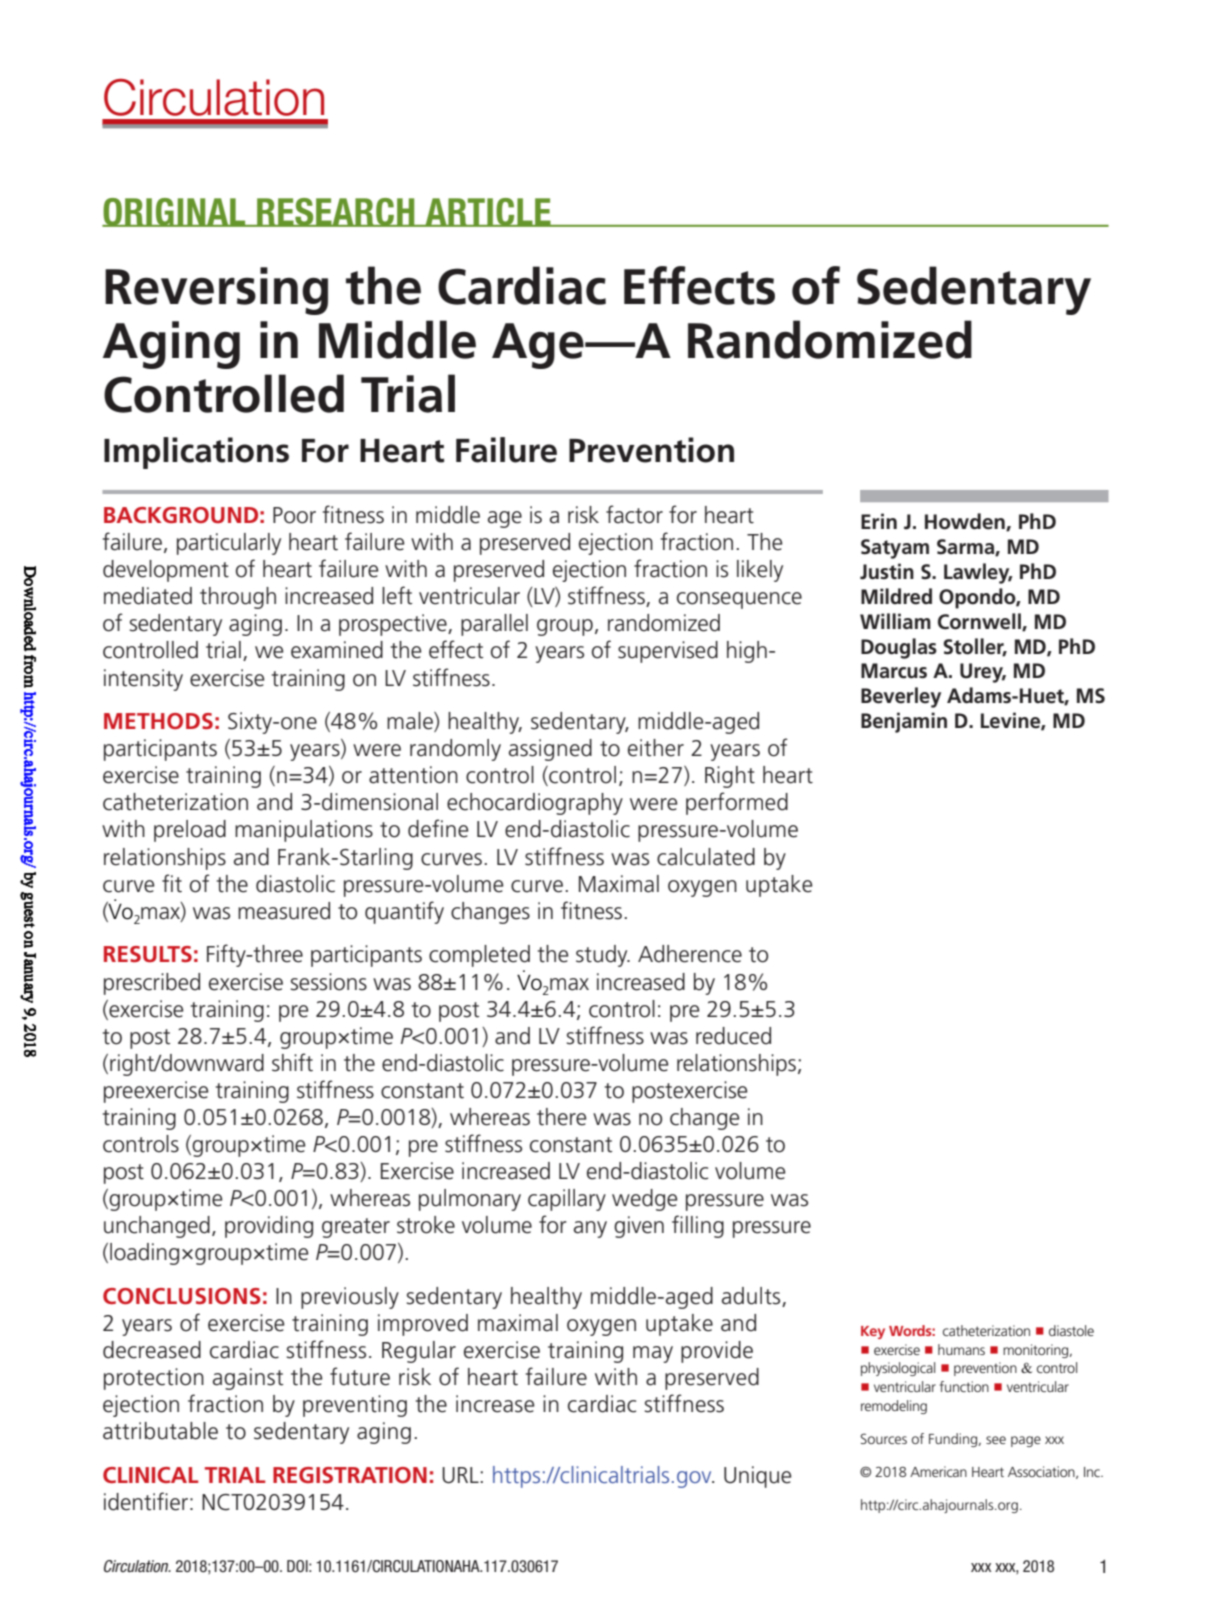 This image has width=1211, height=1622. Describe the element at coordinates (653, 1354) in the image. I see `may` at that location.
